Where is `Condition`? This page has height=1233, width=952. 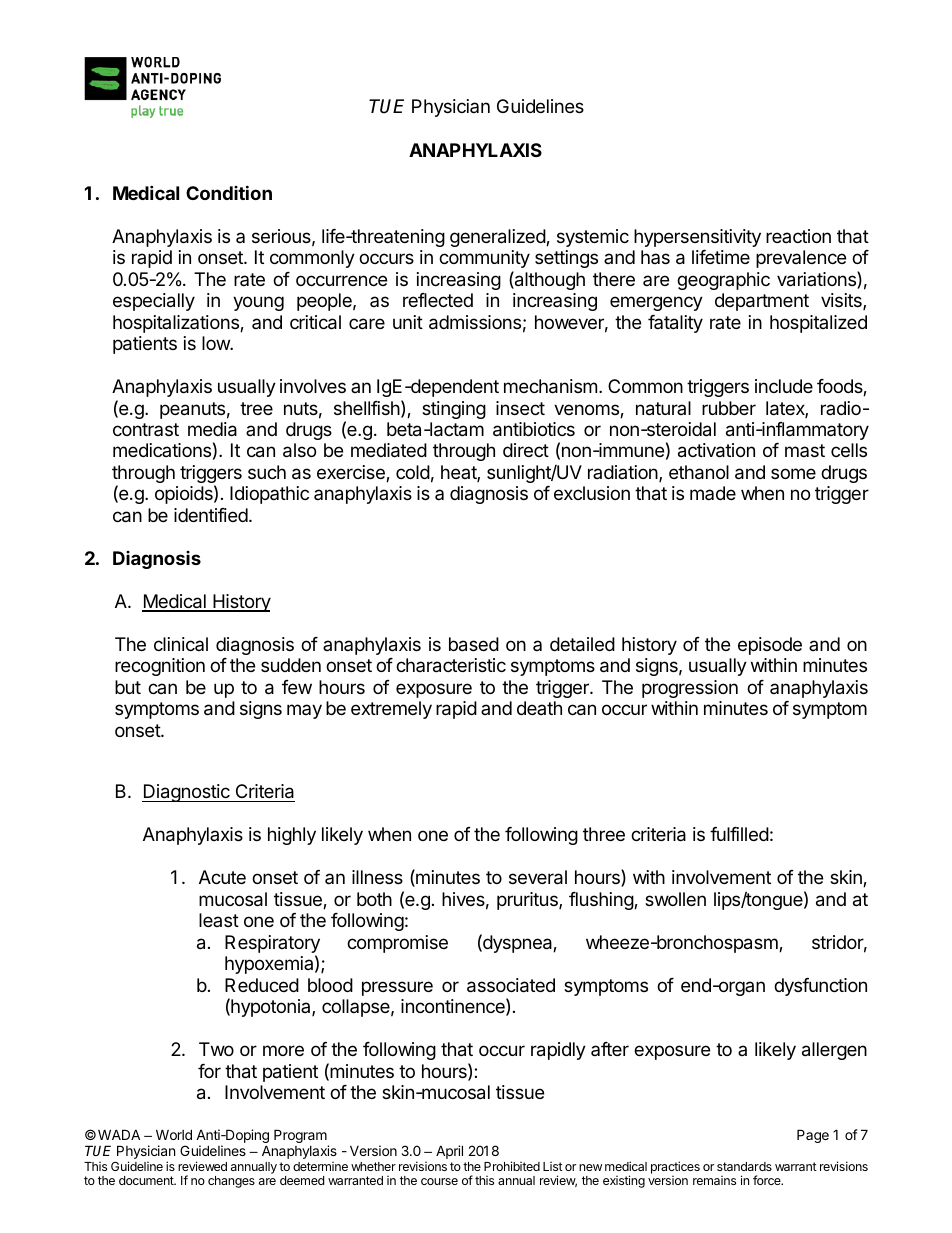
Condition is located at coordinates (229, 192).
